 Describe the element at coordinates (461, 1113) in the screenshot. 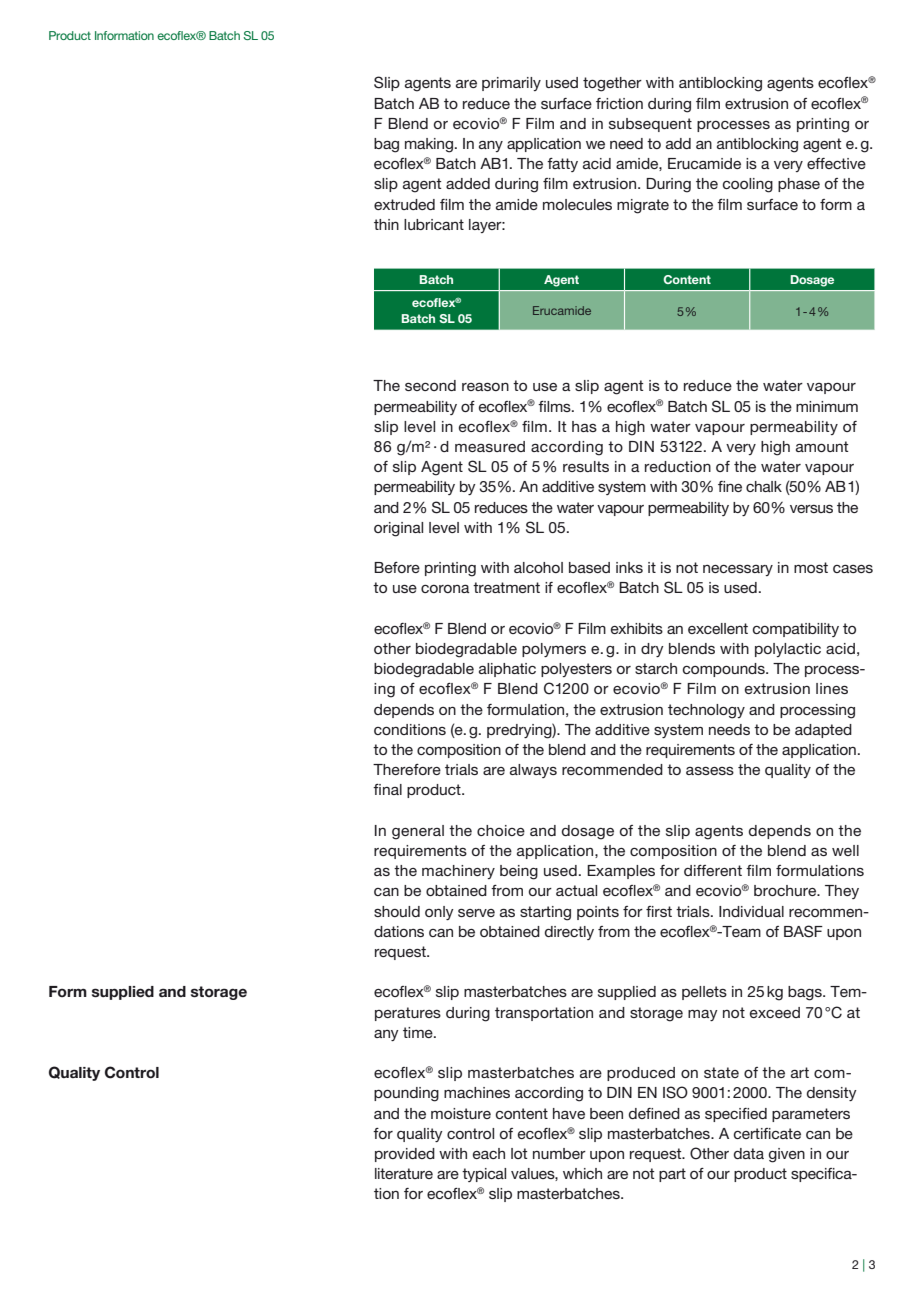

I see `moisture` at that location.
